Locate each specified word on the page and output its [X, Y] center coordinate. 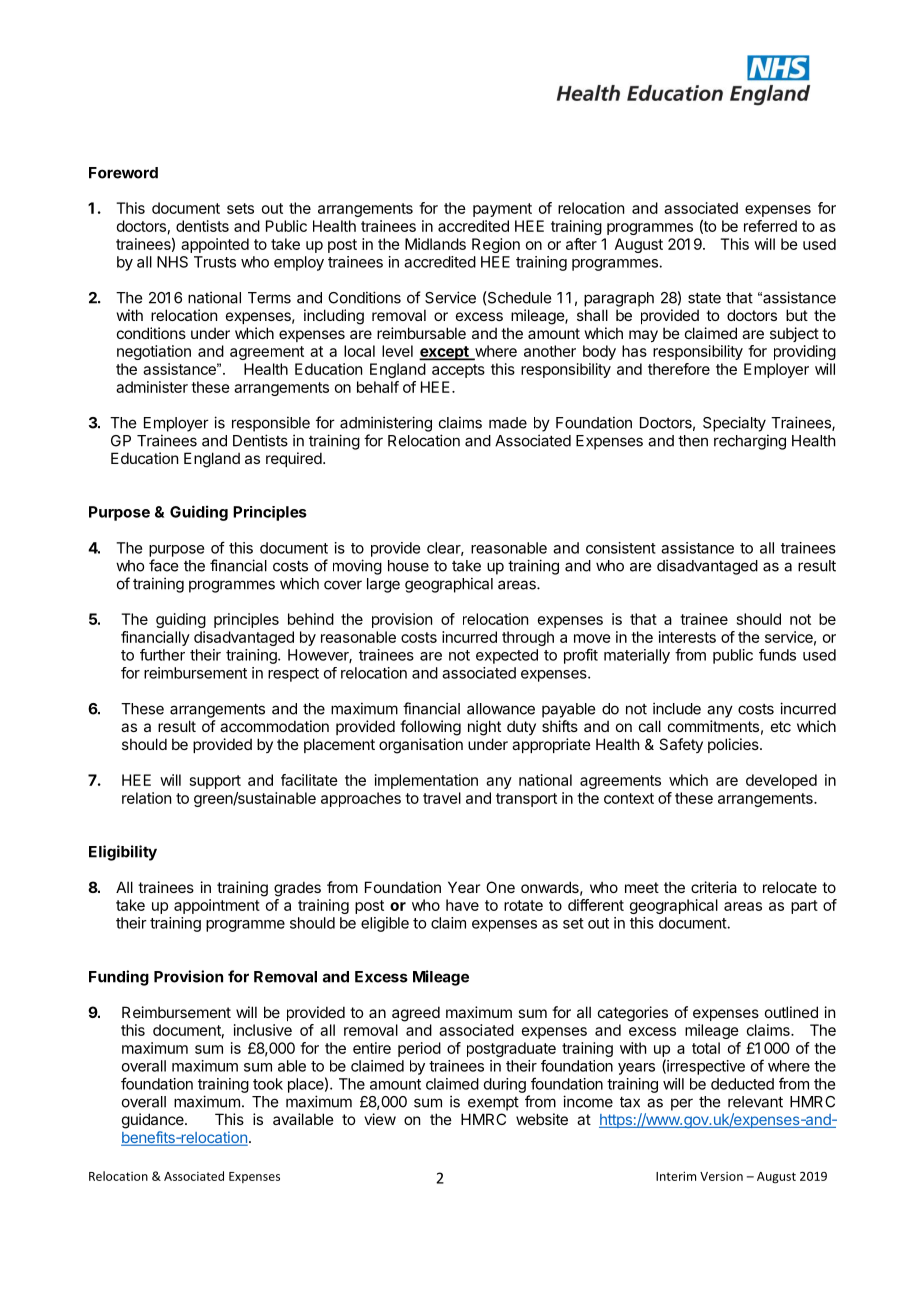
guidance [154, 1121]
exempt [493, 1104]
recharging [750, 442]
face [163, 565]
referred [770, 226]
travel [442, 798]
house [408, 566]
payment [502, 210]
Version [721, 1176]
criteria [714, 887]
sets [240, 208]
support [215, 782]
